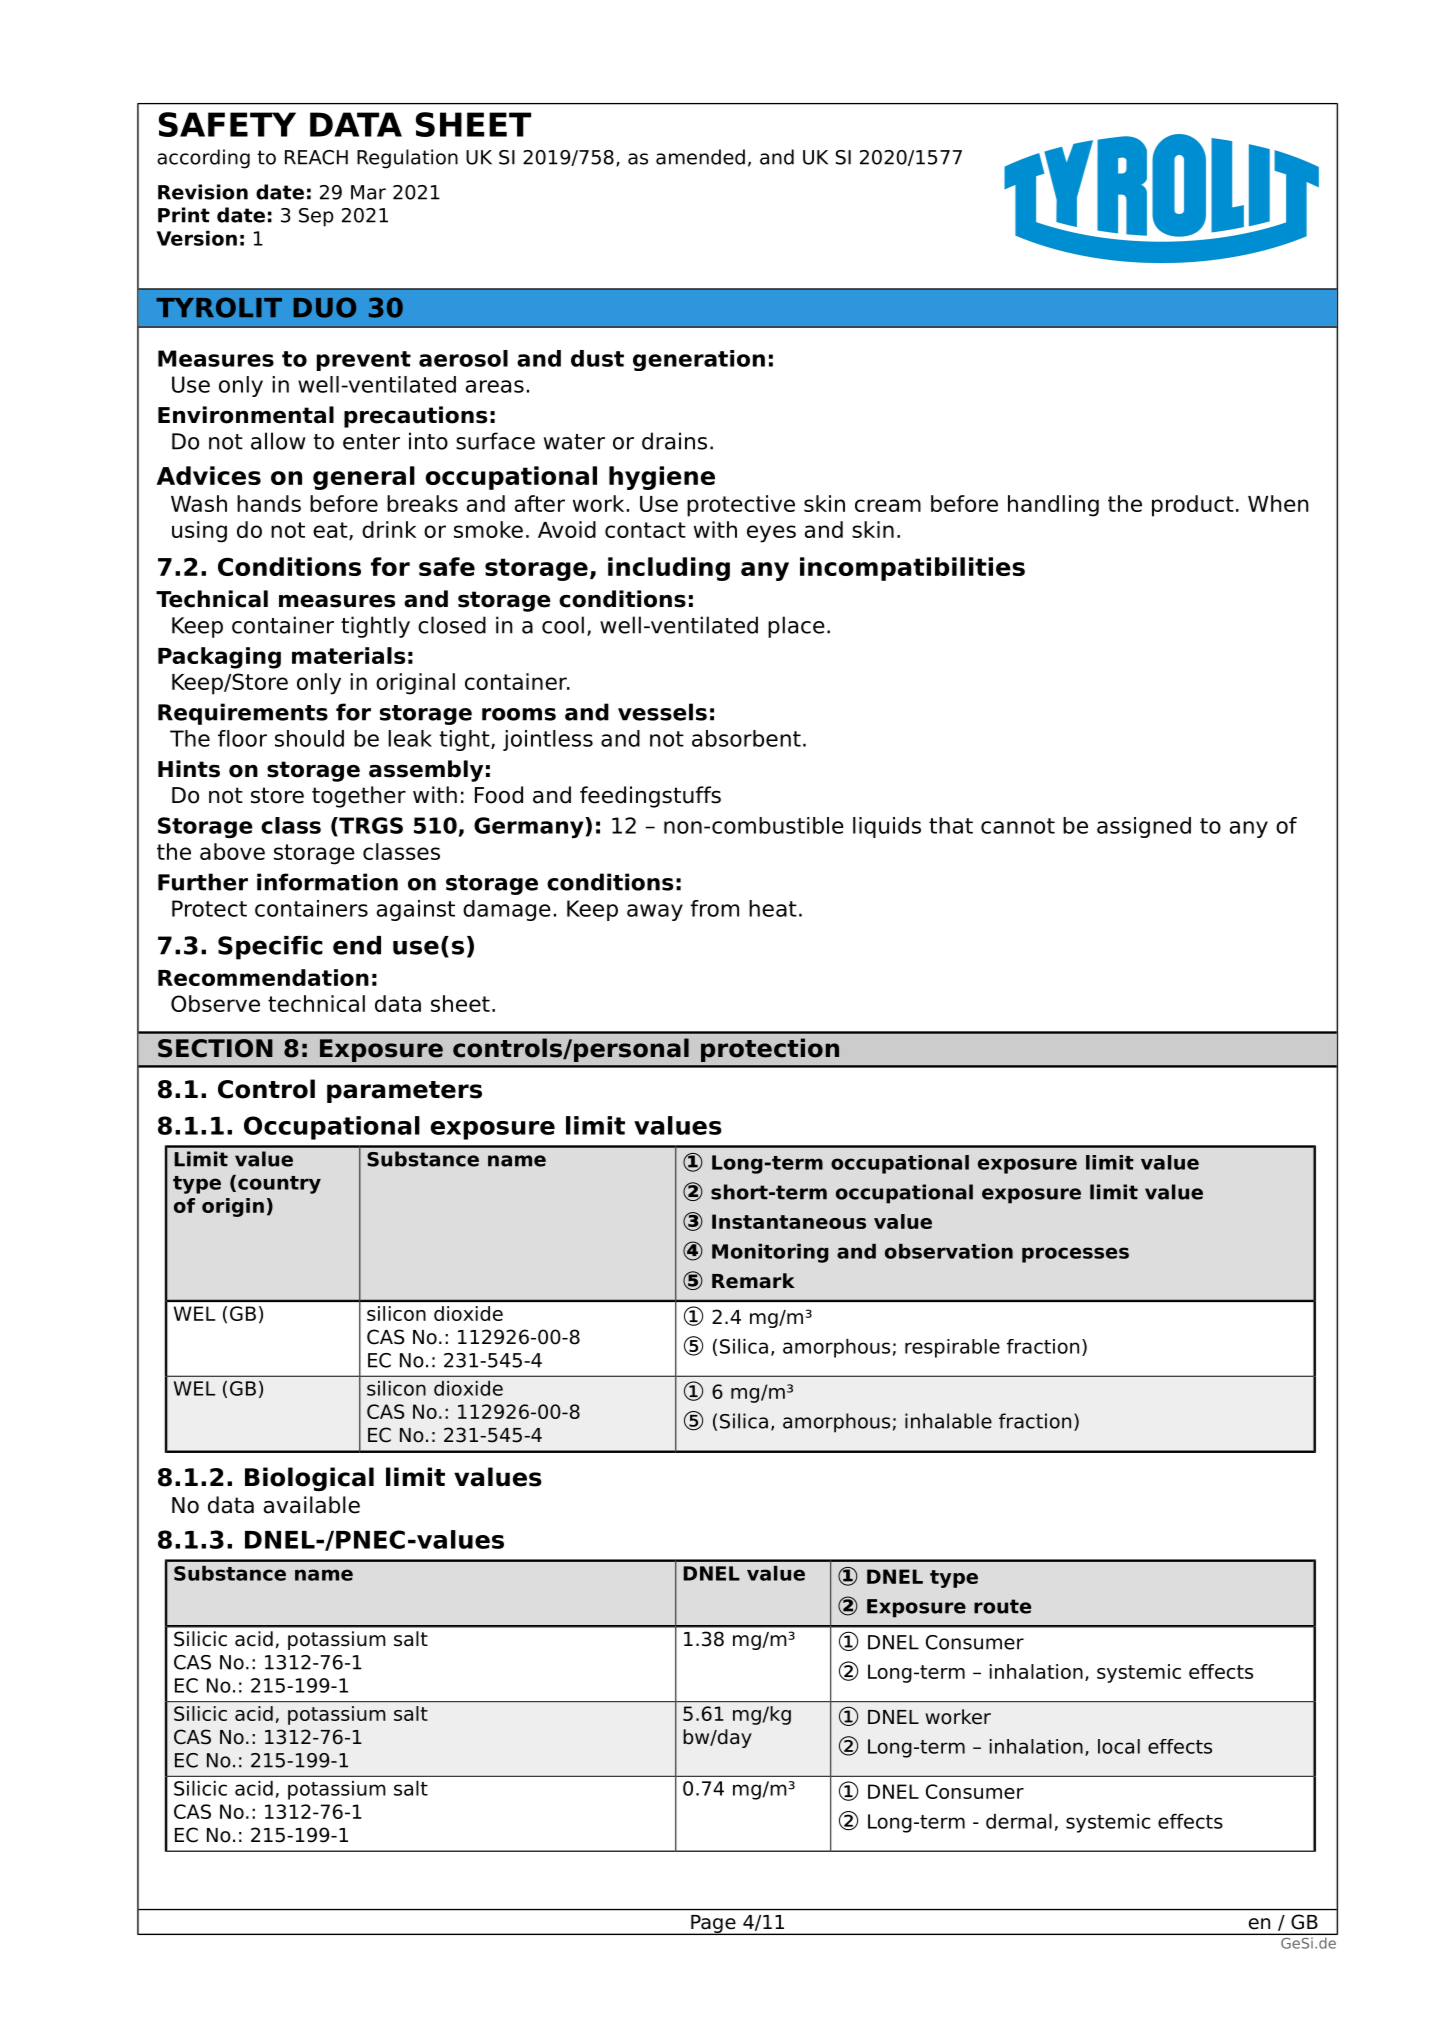  What do you see at coordinates (279, 1185) in the image?
I see `country` at bounding box center [279, 1185].
